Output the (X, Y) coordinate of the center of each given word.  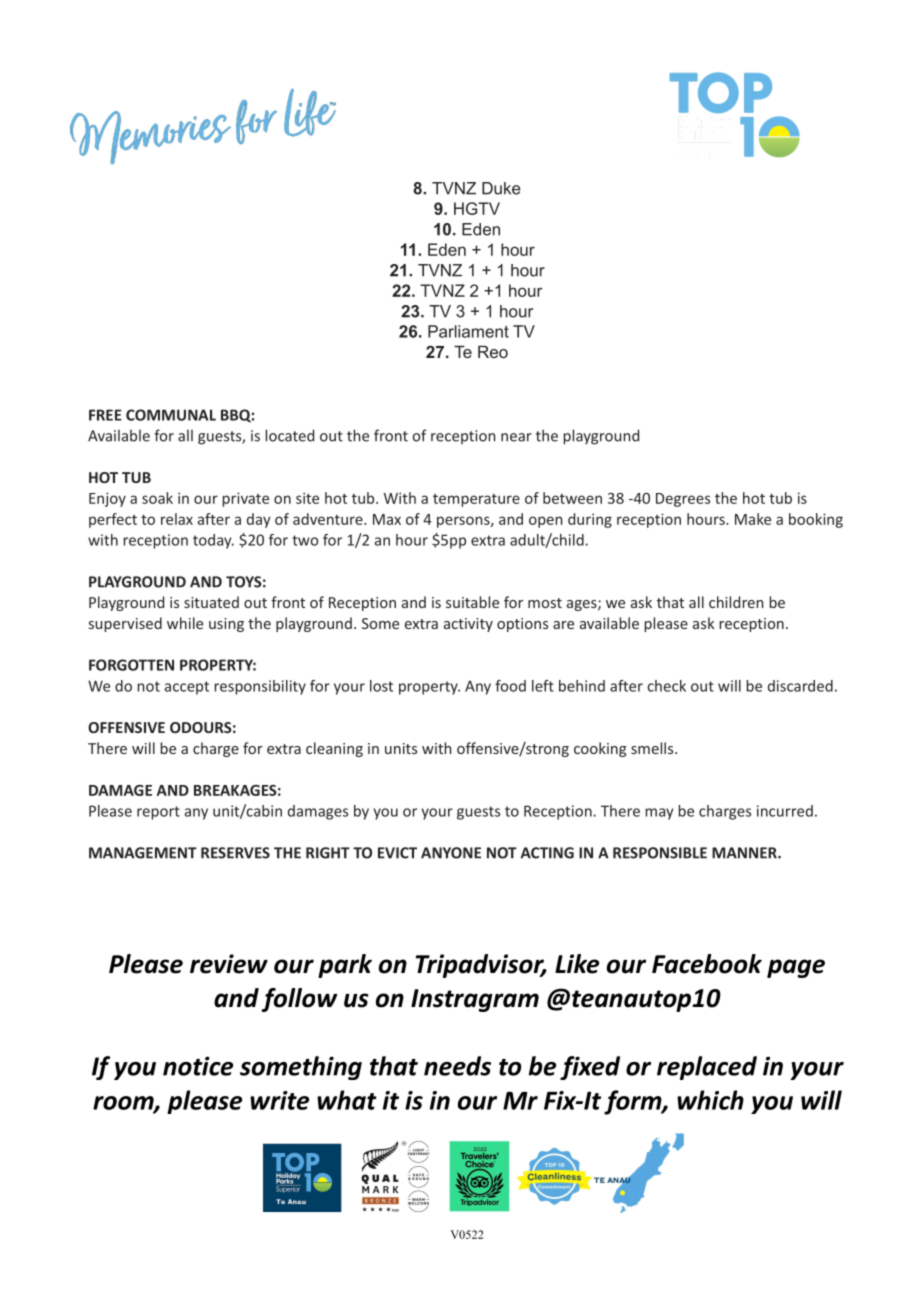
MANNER (745, 853)
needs (457, 1066)
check (666, 686)
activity (468, 625)
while (185, 623)
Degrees (683, 500)
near (516, 437)
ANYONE (451, 853)
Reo (493, 351)
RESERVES (235, 853)
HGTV (477, 208)
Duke (501, 188)
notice (198, 1066)
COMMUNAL (171, 415)
